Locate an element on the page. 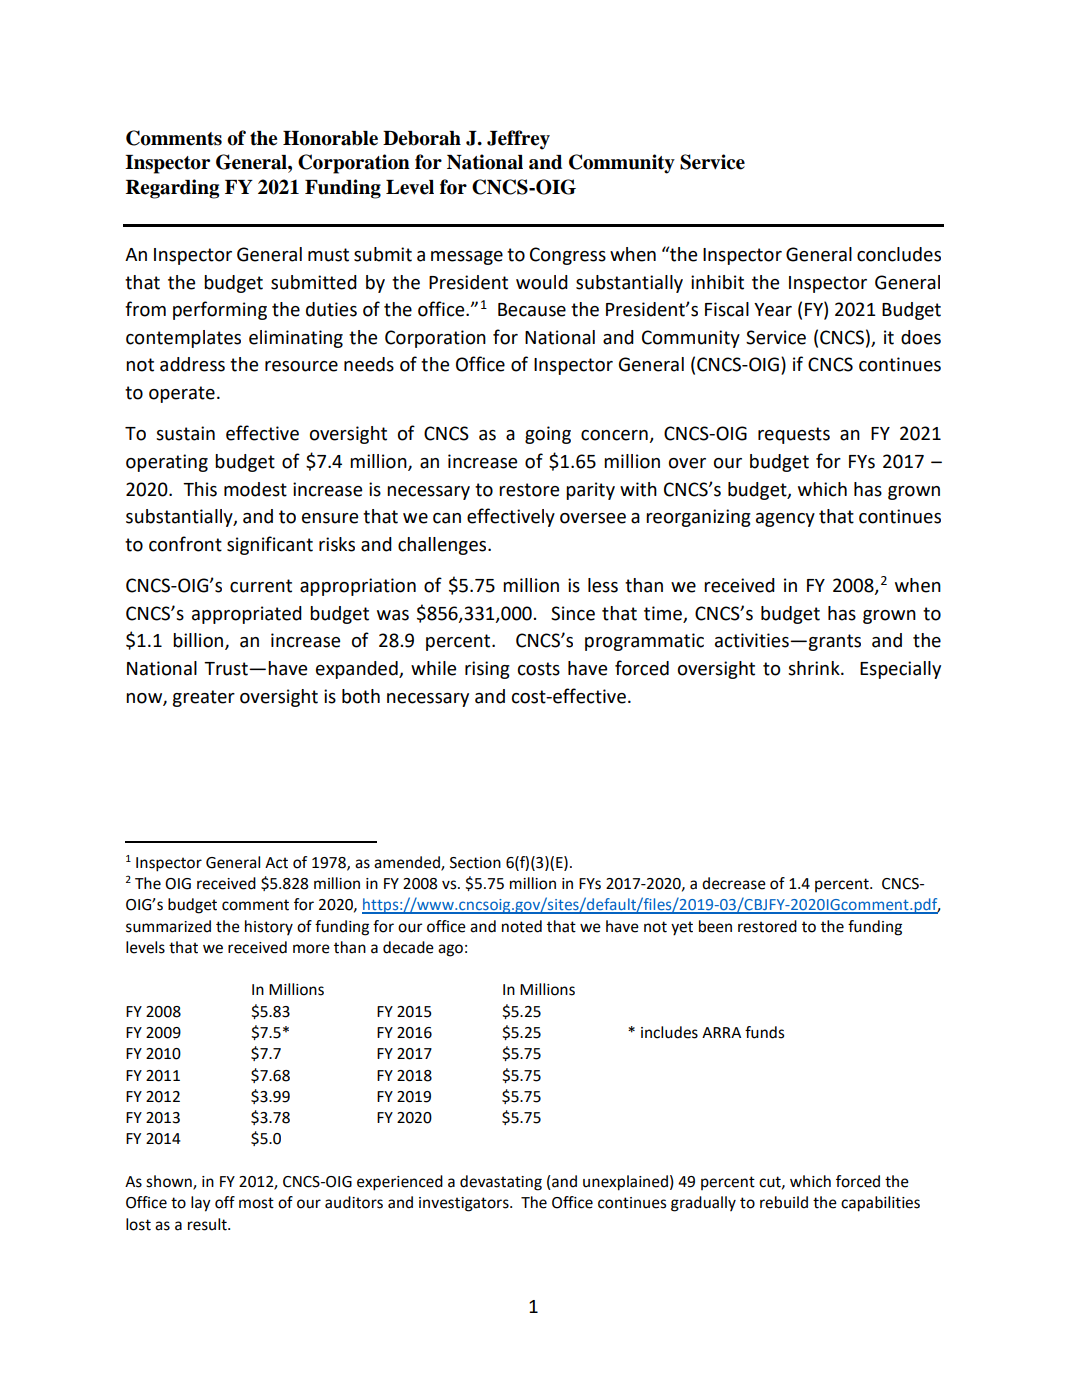  modest is located at coordinates (255, 489).
